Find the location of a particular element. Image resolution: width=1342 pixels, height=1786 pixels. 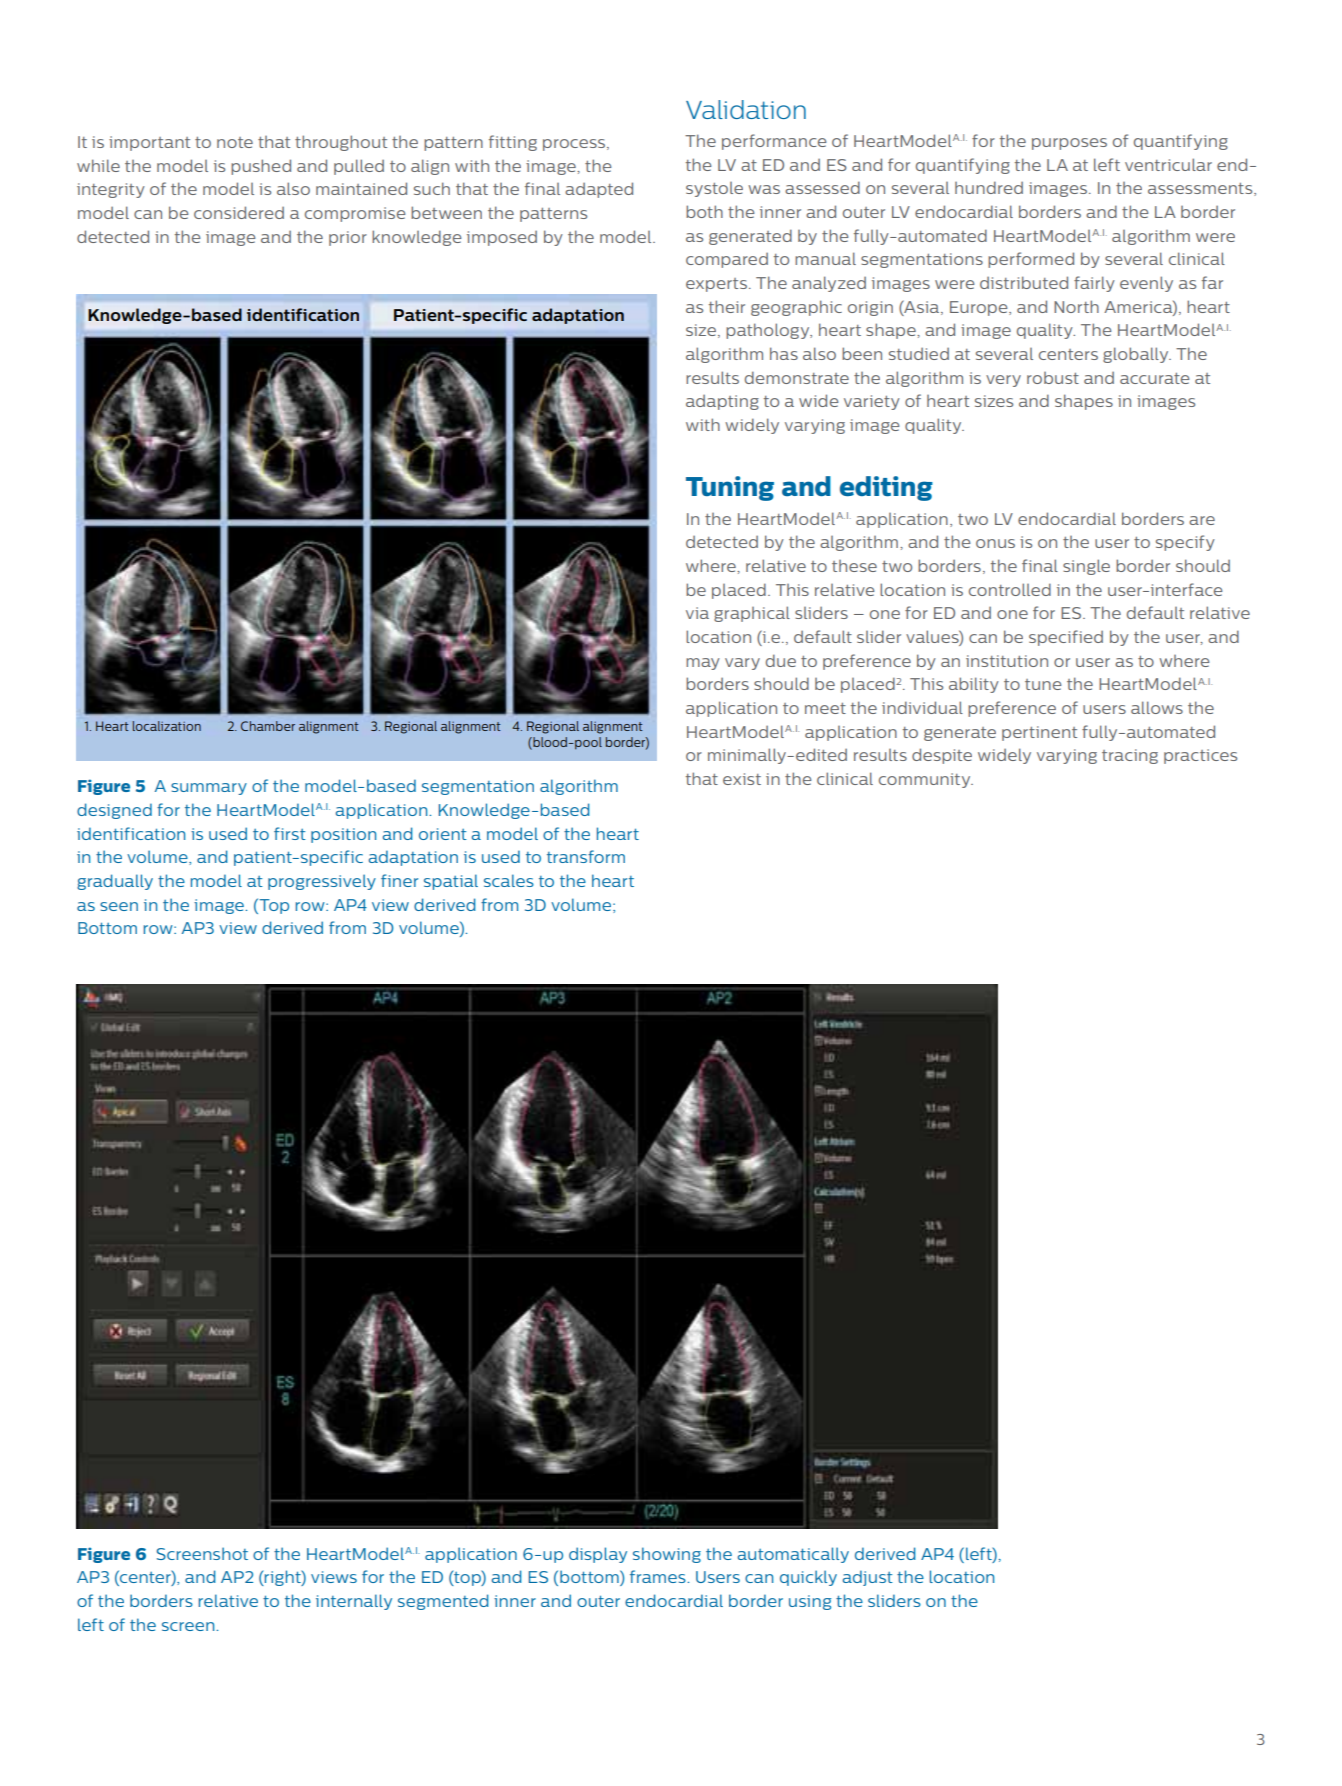

purposes is located at coordinates (1069, 144).
